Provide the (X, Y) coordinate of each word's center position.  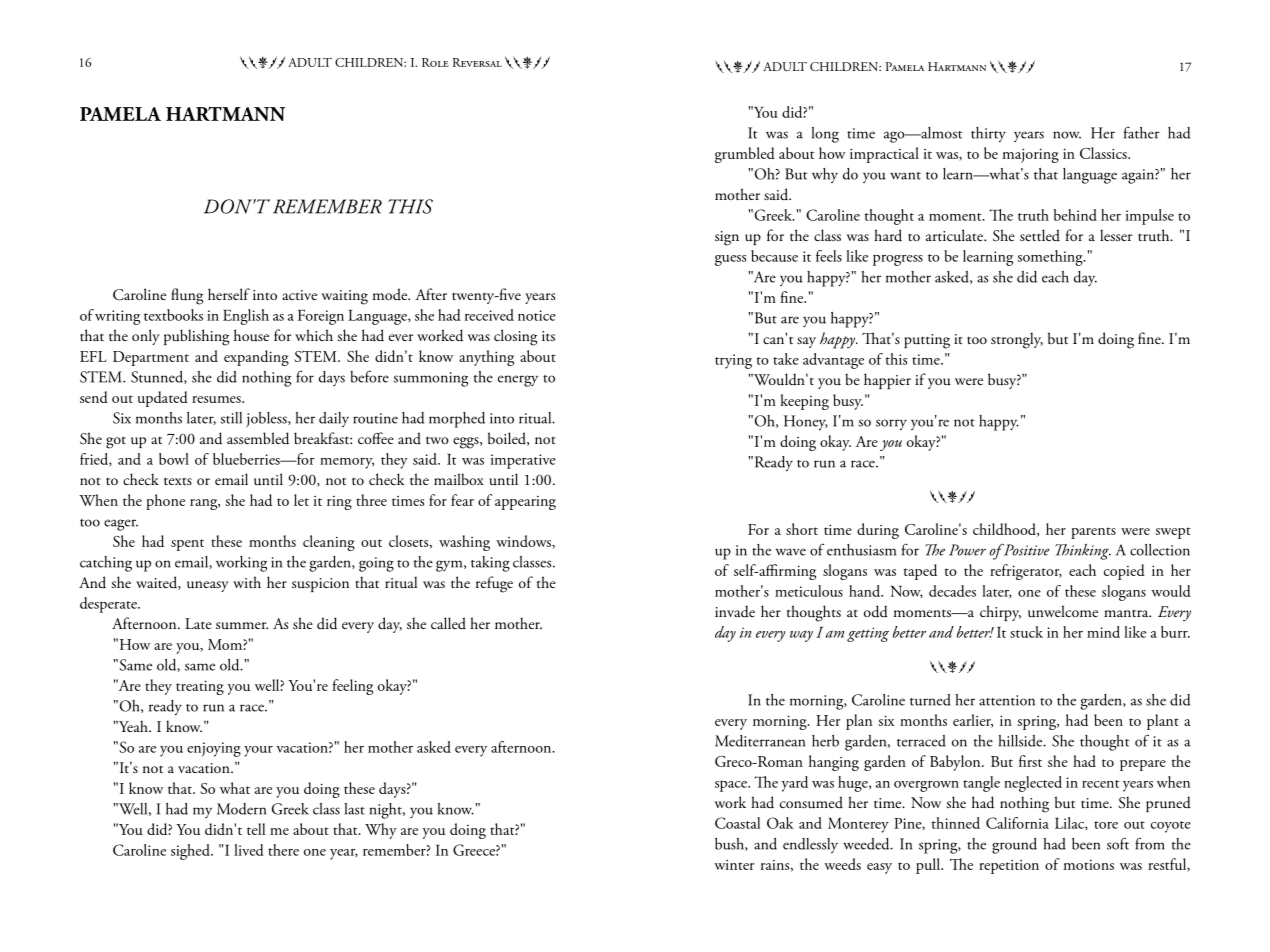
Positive (1025, 549)
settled (1040, 235)
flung (187, 296)
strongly (1017, 340)
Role (435, 62)
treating (200, 687)
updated (163, 399)
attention (1007, 700)
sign (727, 238)
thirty (988, 134)
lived (249, 850)
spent (187, 545)
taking (490, 564)
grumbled (745, 155)
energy (518, 381)
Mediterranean (760, 741)
